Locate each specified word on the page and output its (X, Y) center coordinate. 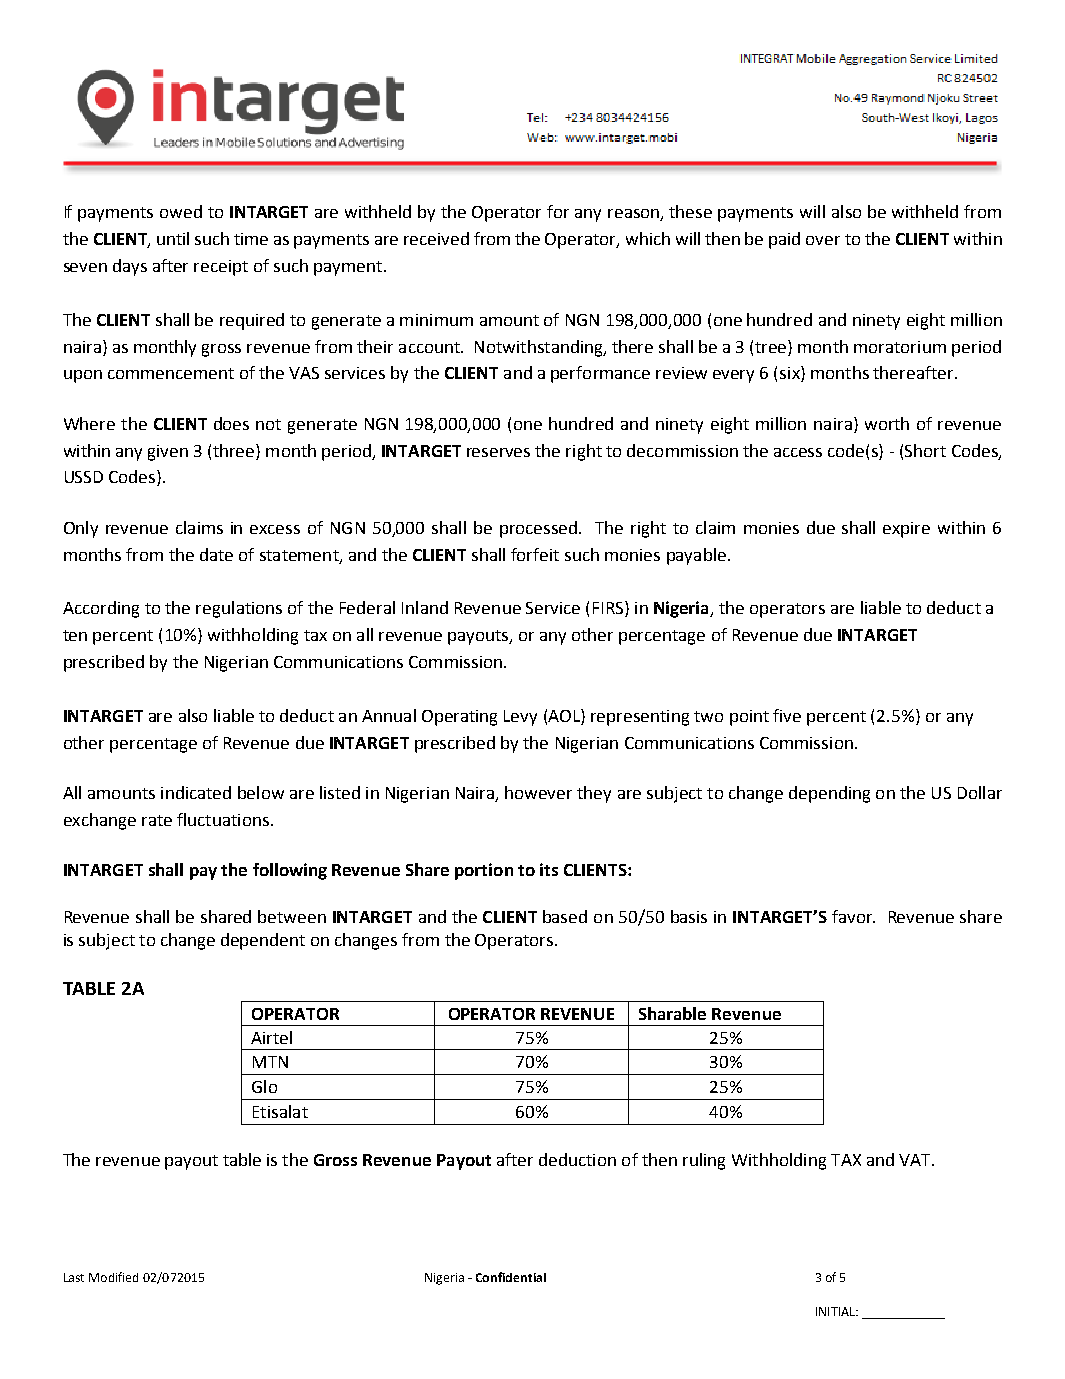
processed (538, 529)
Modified (113, 1277)
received (436, 238)
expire (906, 530)
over (823, 240)
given (168, 453)
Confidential (511, 1277)
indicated (196, 792)
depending (829, 794)
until (173, 238)
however (538, 792)
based (565, 916)
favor (853, 916)
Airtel (271, 1037)
